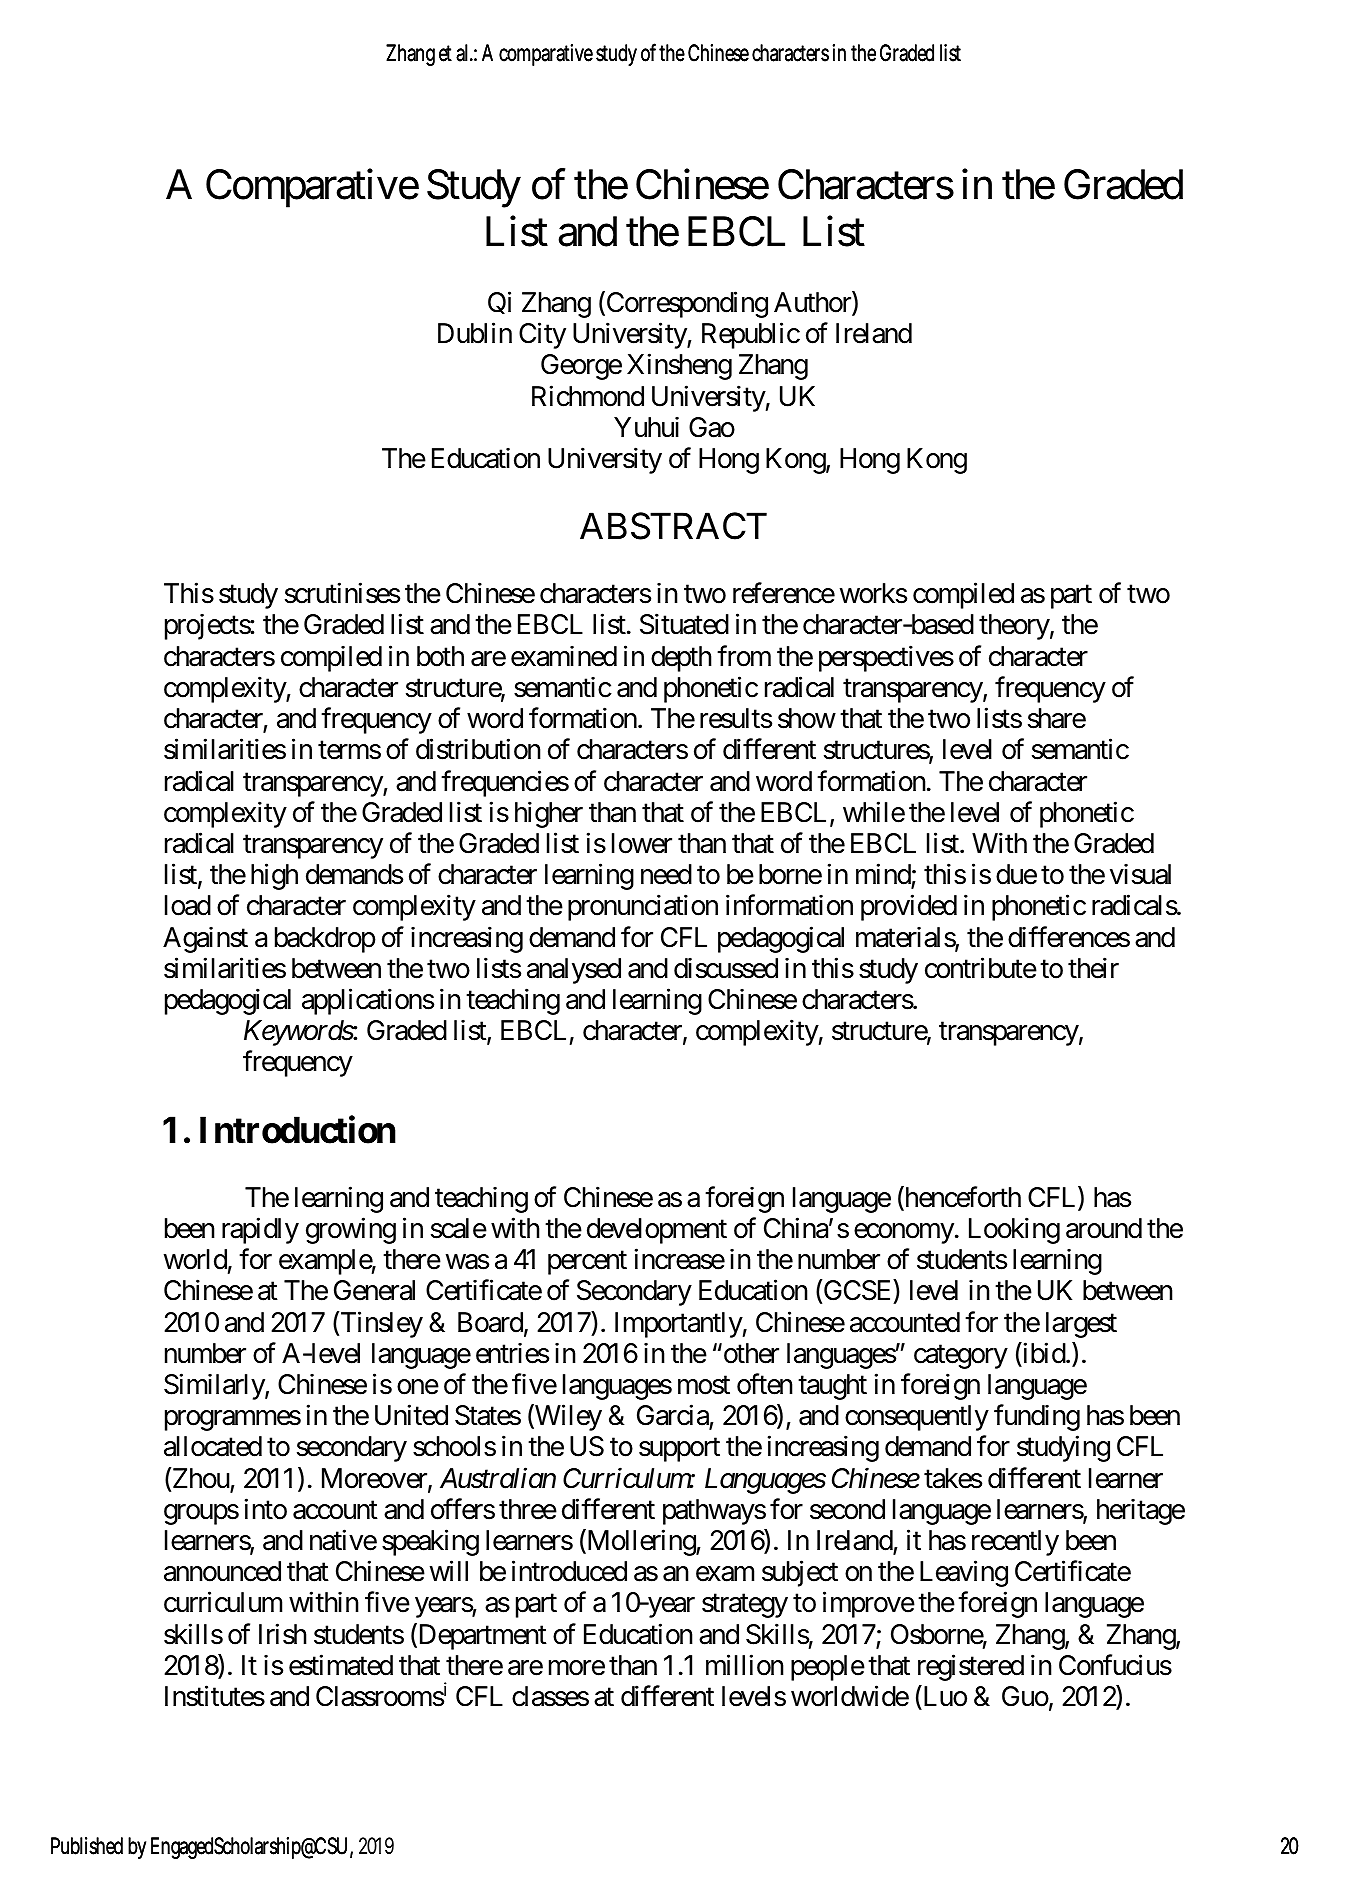 This document has width=1347, height=1904. Describe the element at coordinates (1104, 1228) in the document. I see `around` at that location.
